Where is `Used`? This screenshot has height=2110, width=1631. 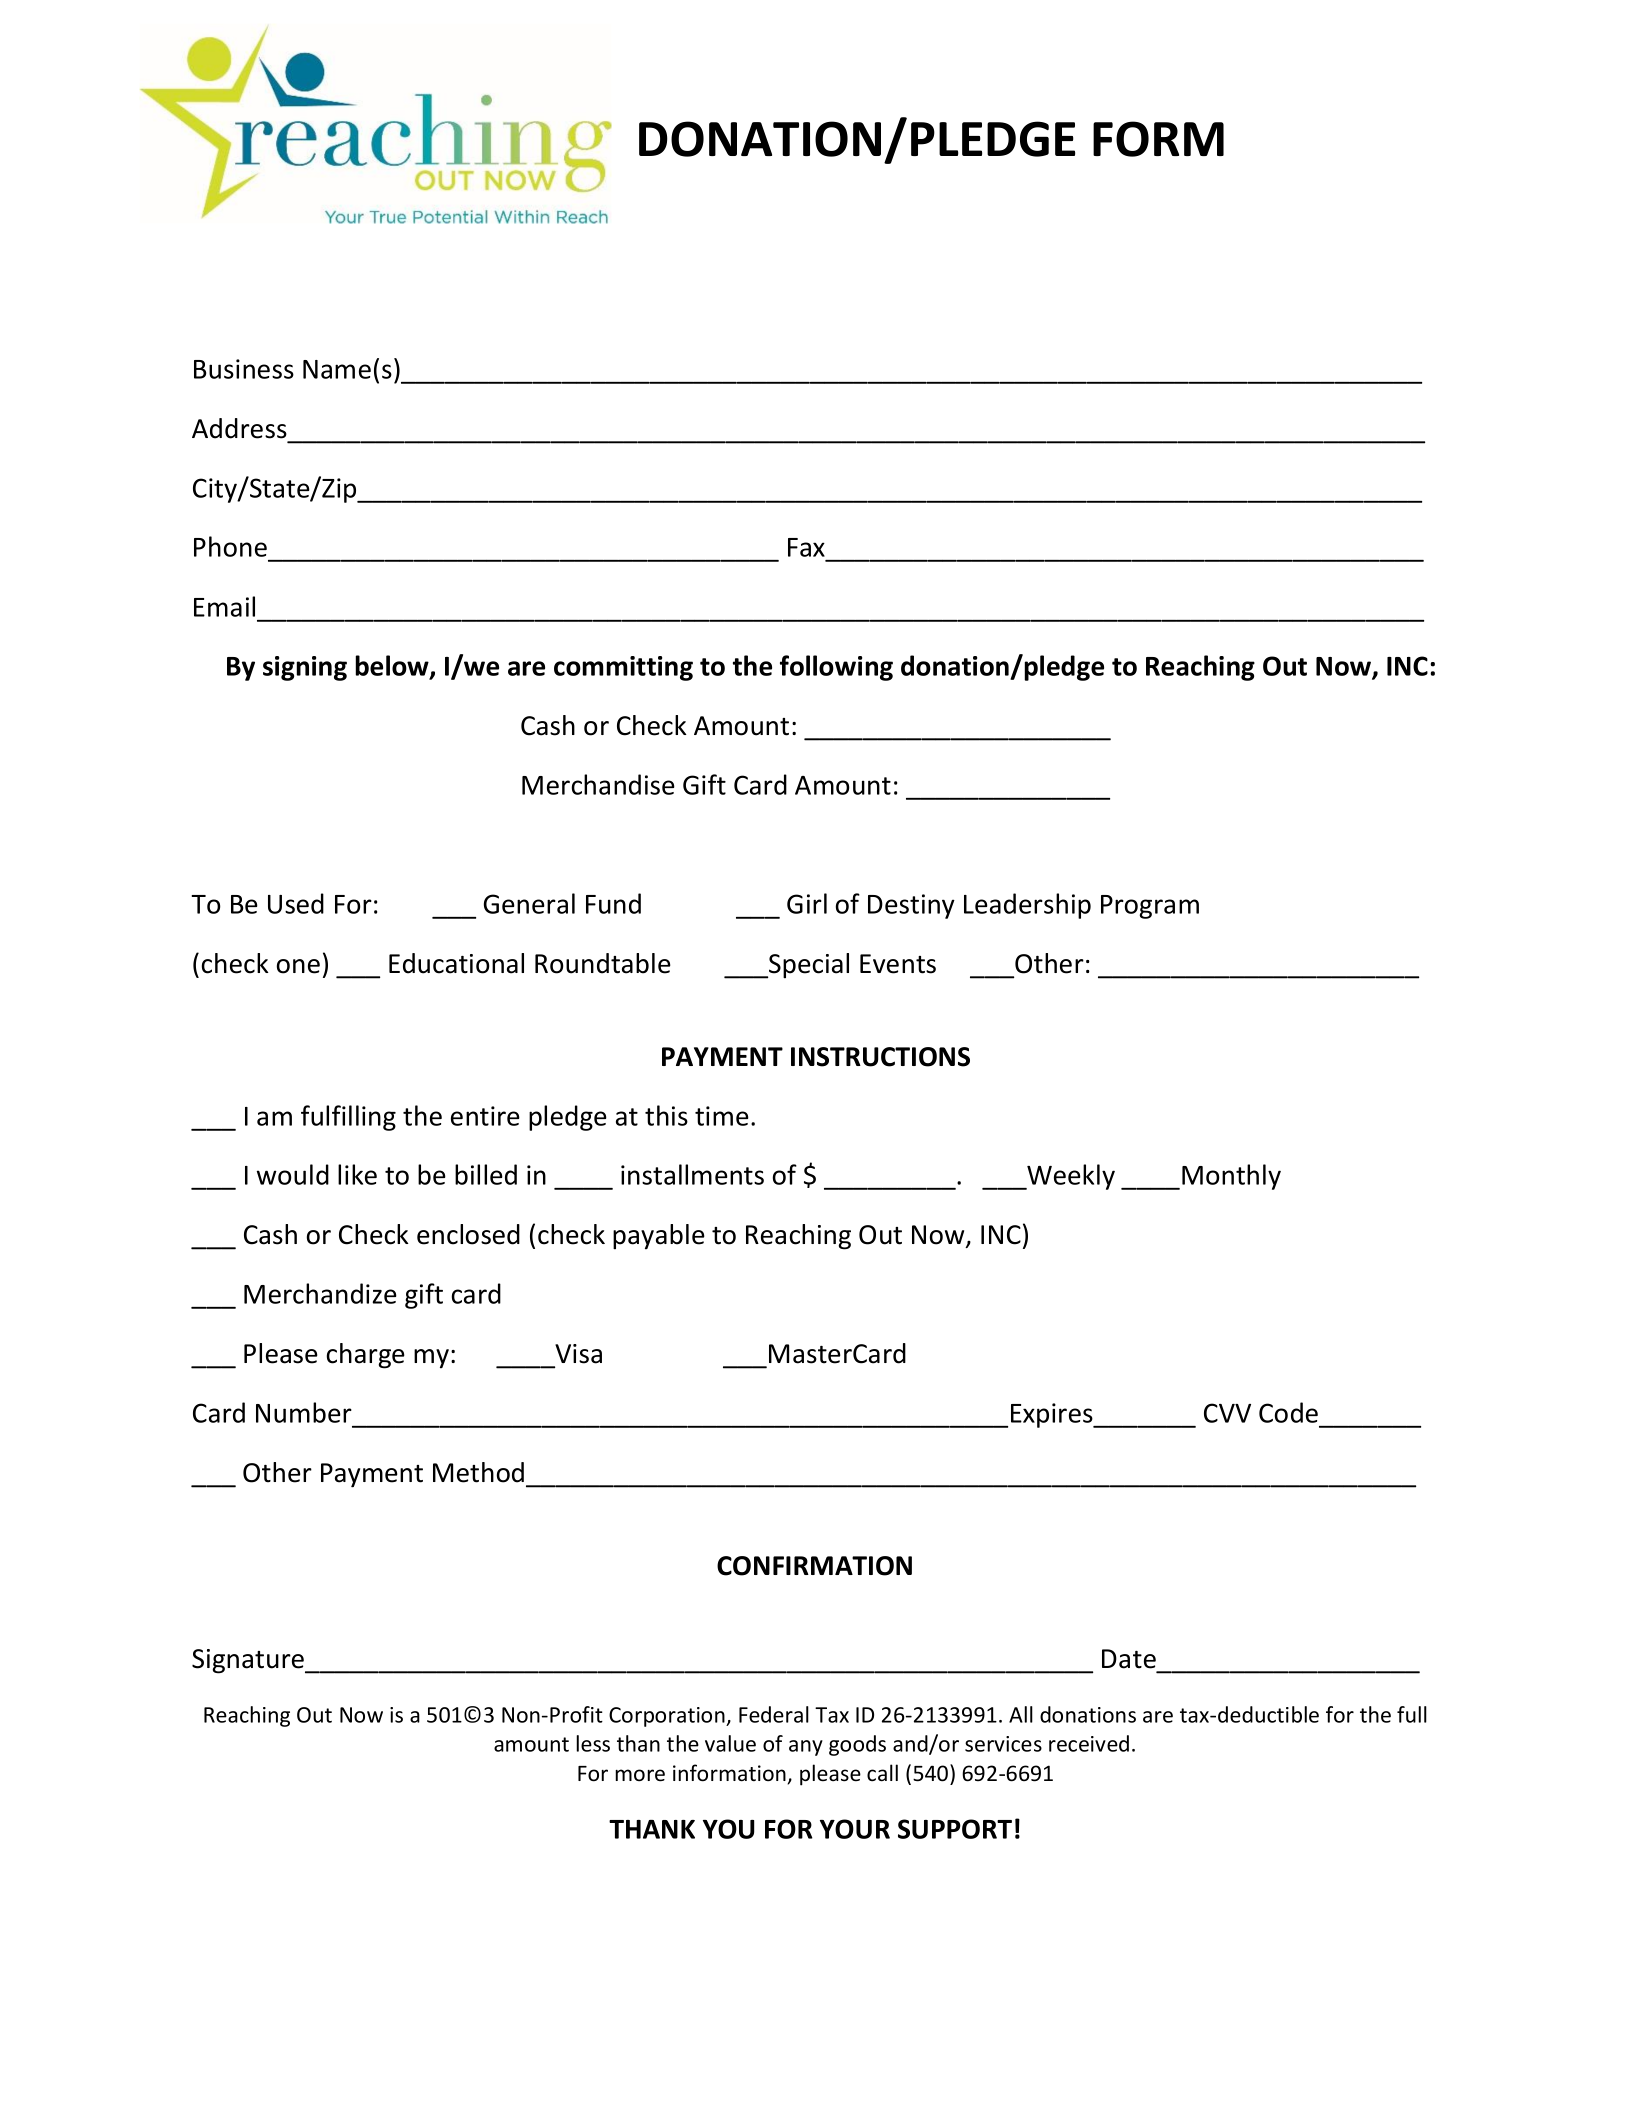
Used is located at coordinates (296, 903).
